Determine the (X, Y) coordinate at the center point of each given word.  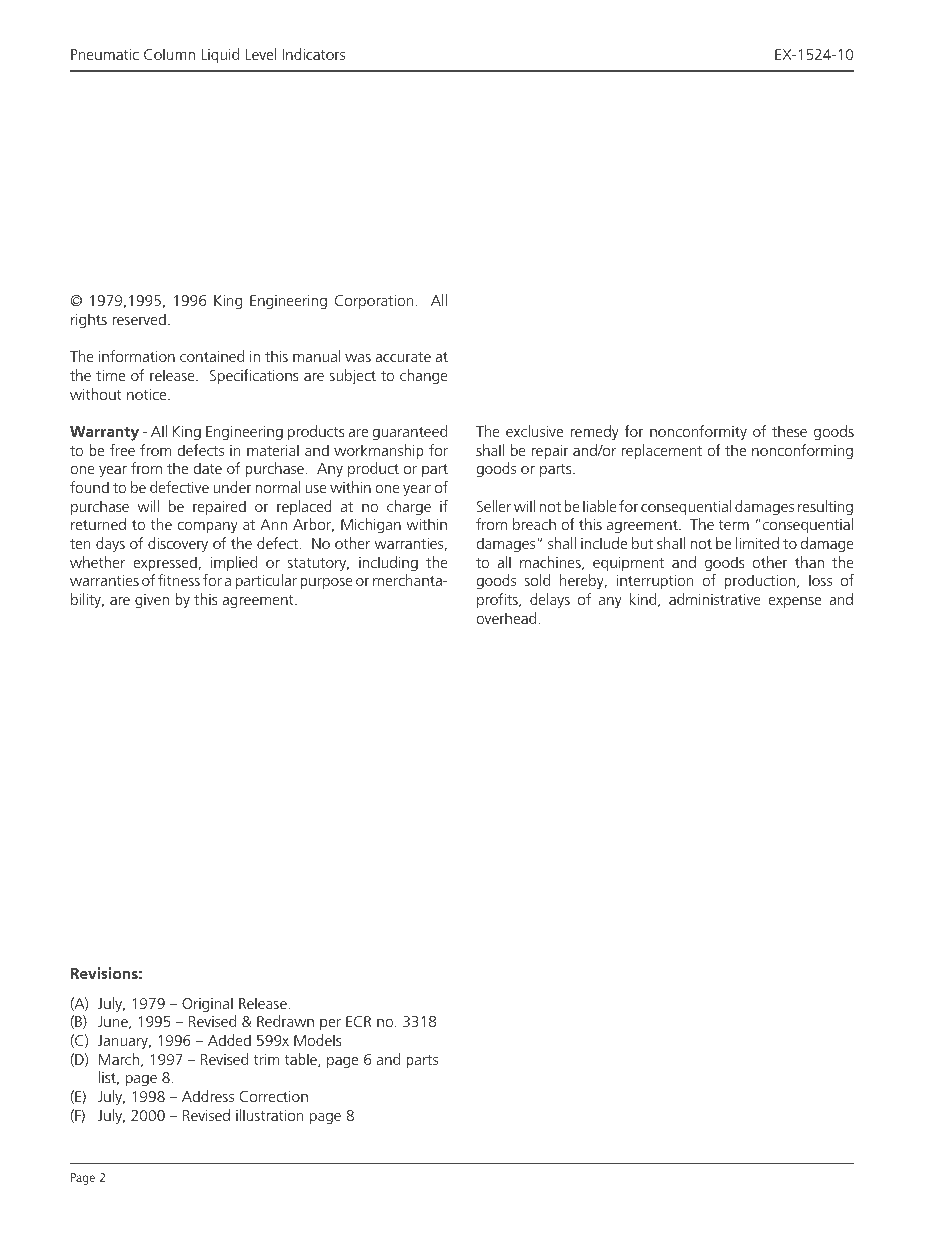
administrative (715, 599)
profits (498, 601)
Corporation (375, 302)
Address (208, 1096)
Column (169, 54)
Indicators (314, 54)
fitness (179, 580)
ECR (359, 1021)
